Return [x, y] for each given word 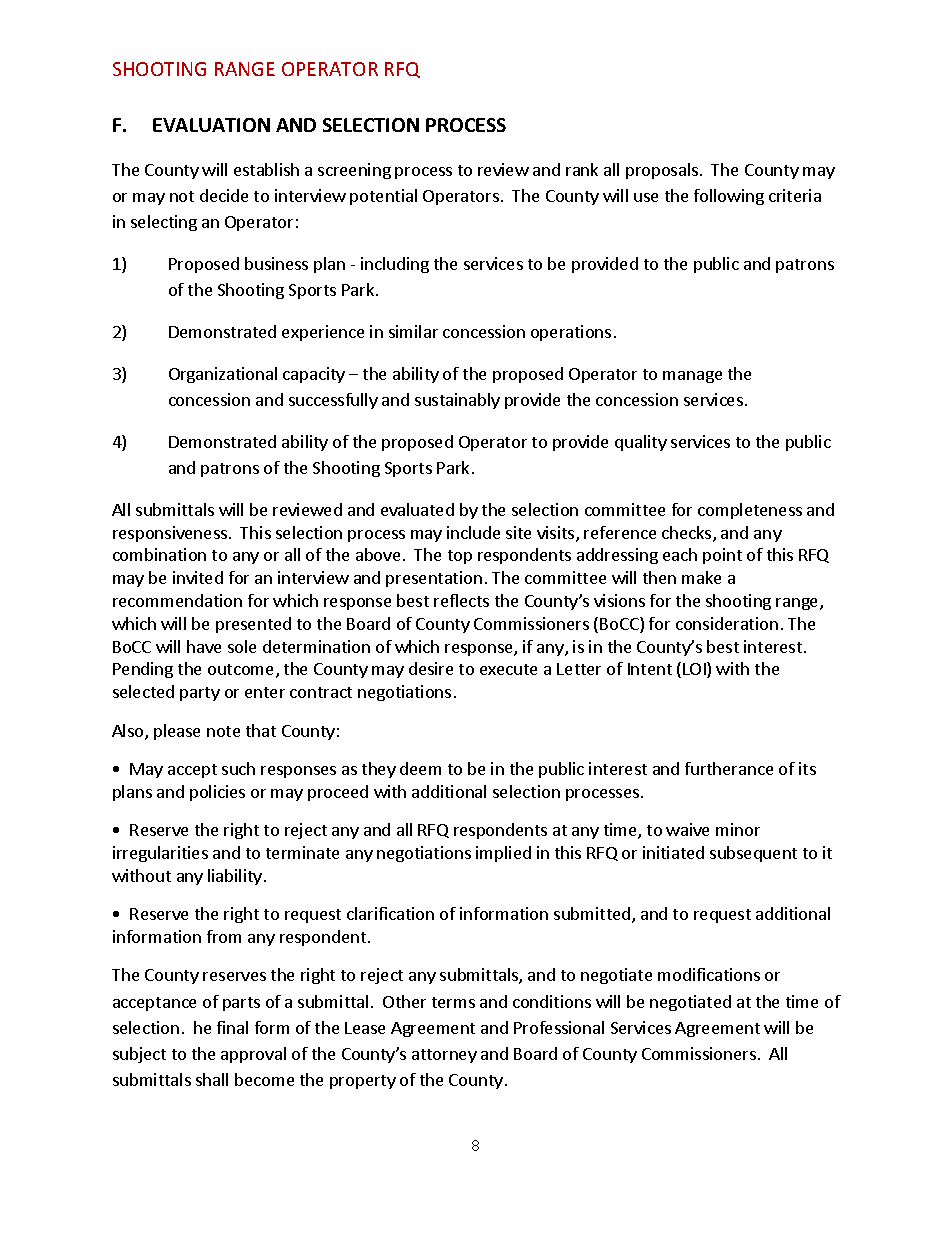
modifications [709, 974]
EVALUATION [211, 125]
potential [383, 197]
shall [212, 1079]
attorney [444, 1056]
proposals [662, 171]
